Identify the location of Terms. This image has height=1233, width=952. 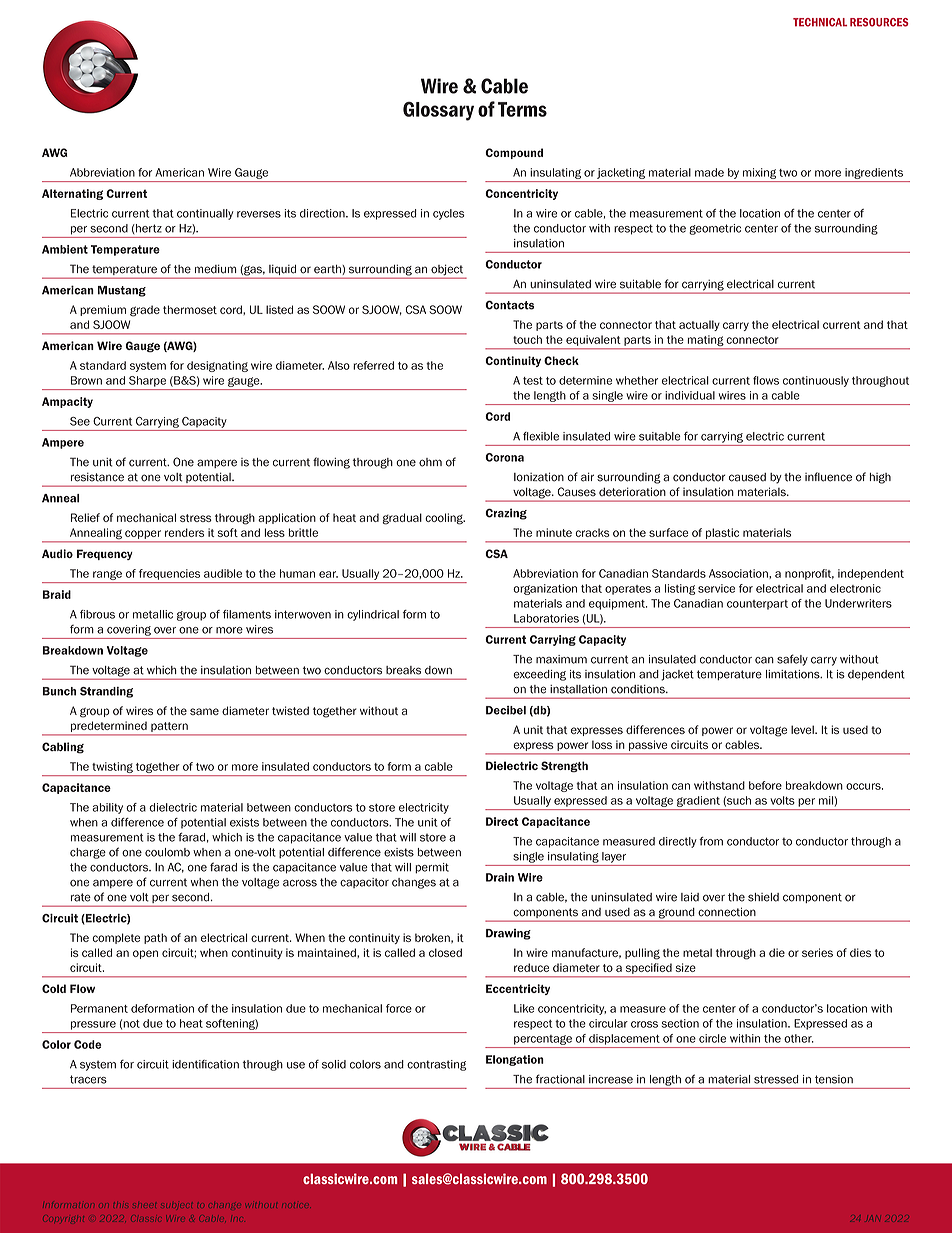
(522, 109).
